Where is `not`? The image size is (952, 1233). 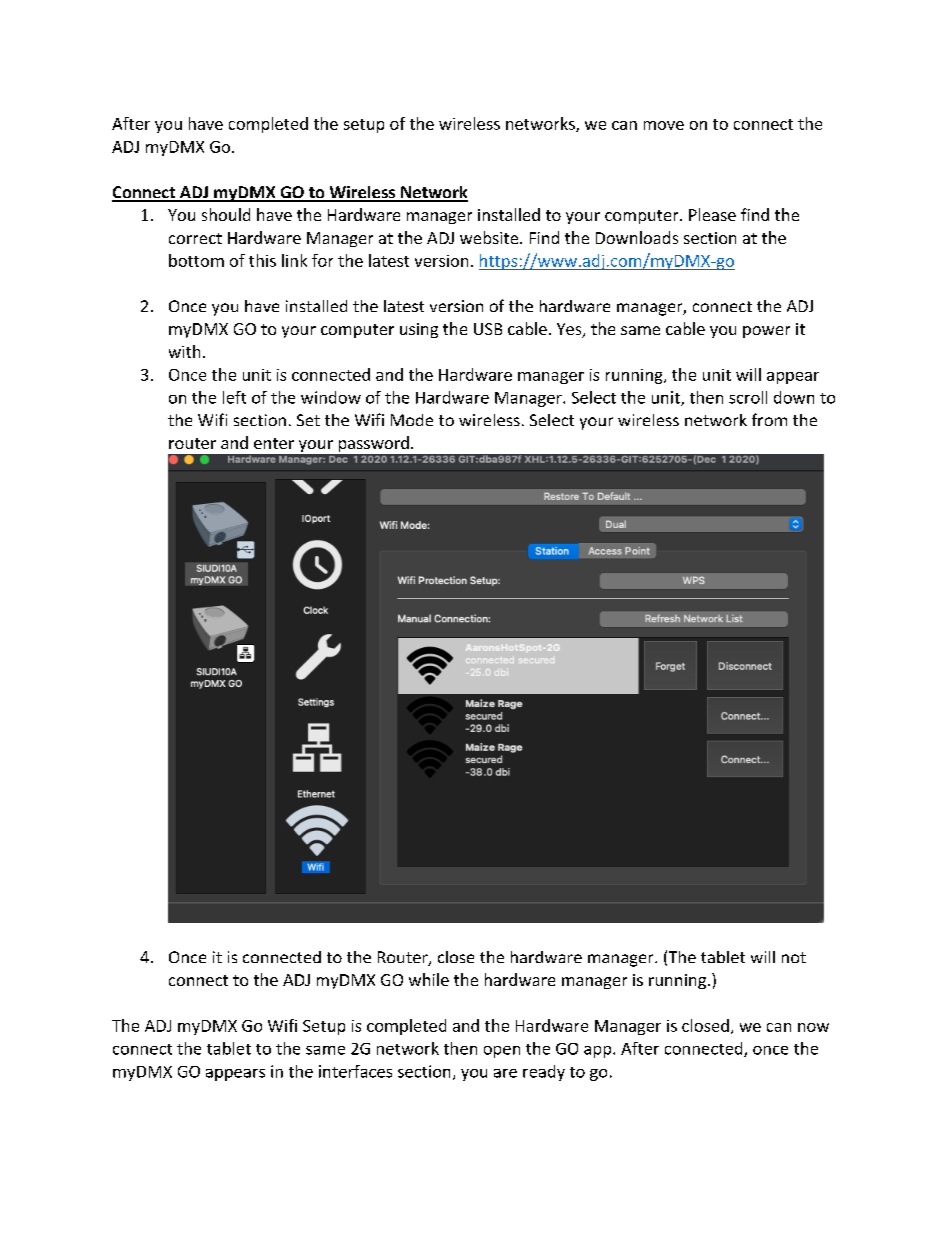 not is located at coordinates (794, 957).
